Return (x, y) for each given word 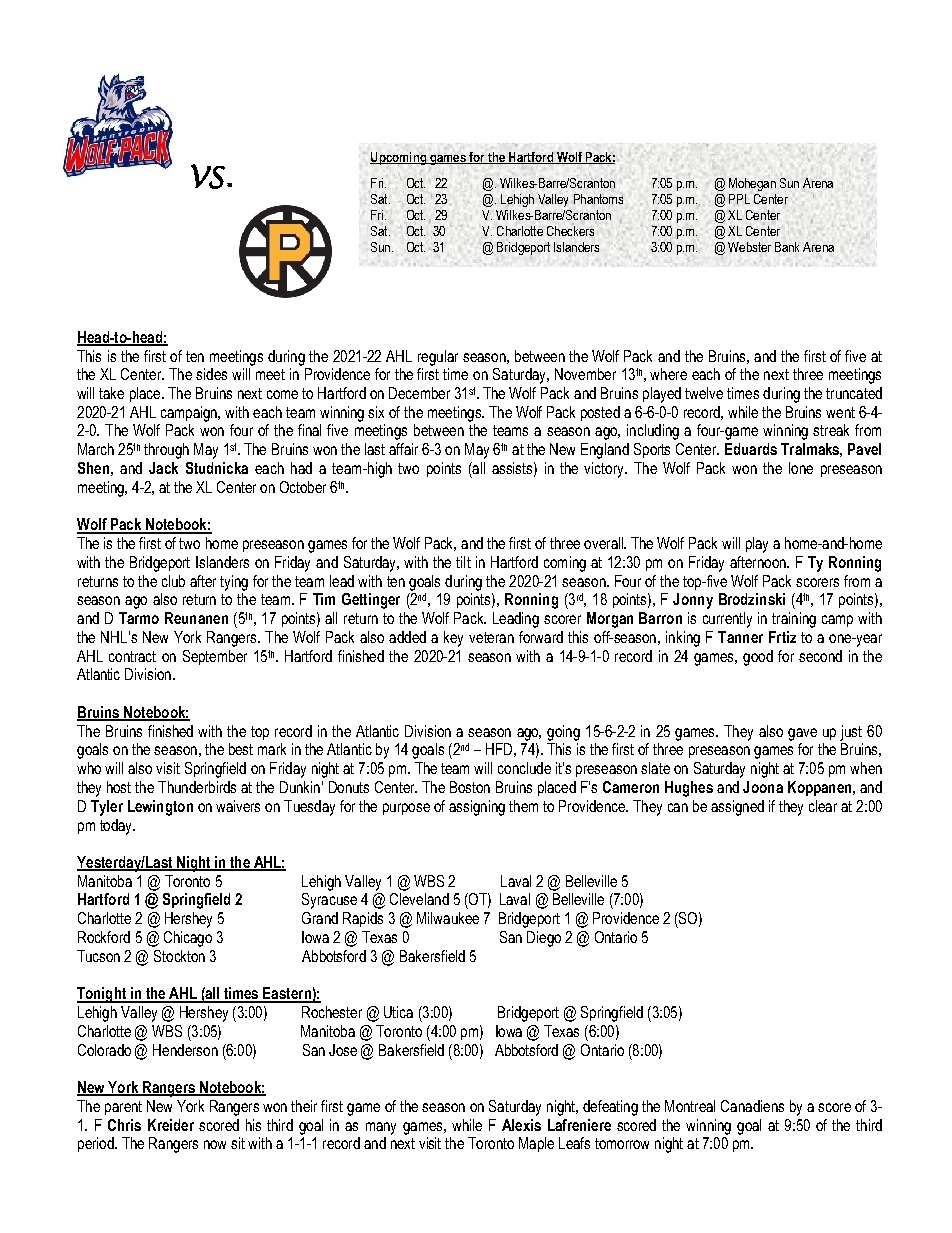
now (215, 1144)
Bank (787, 247)
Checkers (570, 231)
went (840, 412)
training (794, 620)
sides (211, 374)
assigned (737, 808)
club (173, 581)
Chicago (188, 939)
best (241, 749)
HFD (499, 749)
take (111, 393)
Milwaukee (448, 918)
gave (802, 734)
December (419, 393)
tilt (463, 562)
